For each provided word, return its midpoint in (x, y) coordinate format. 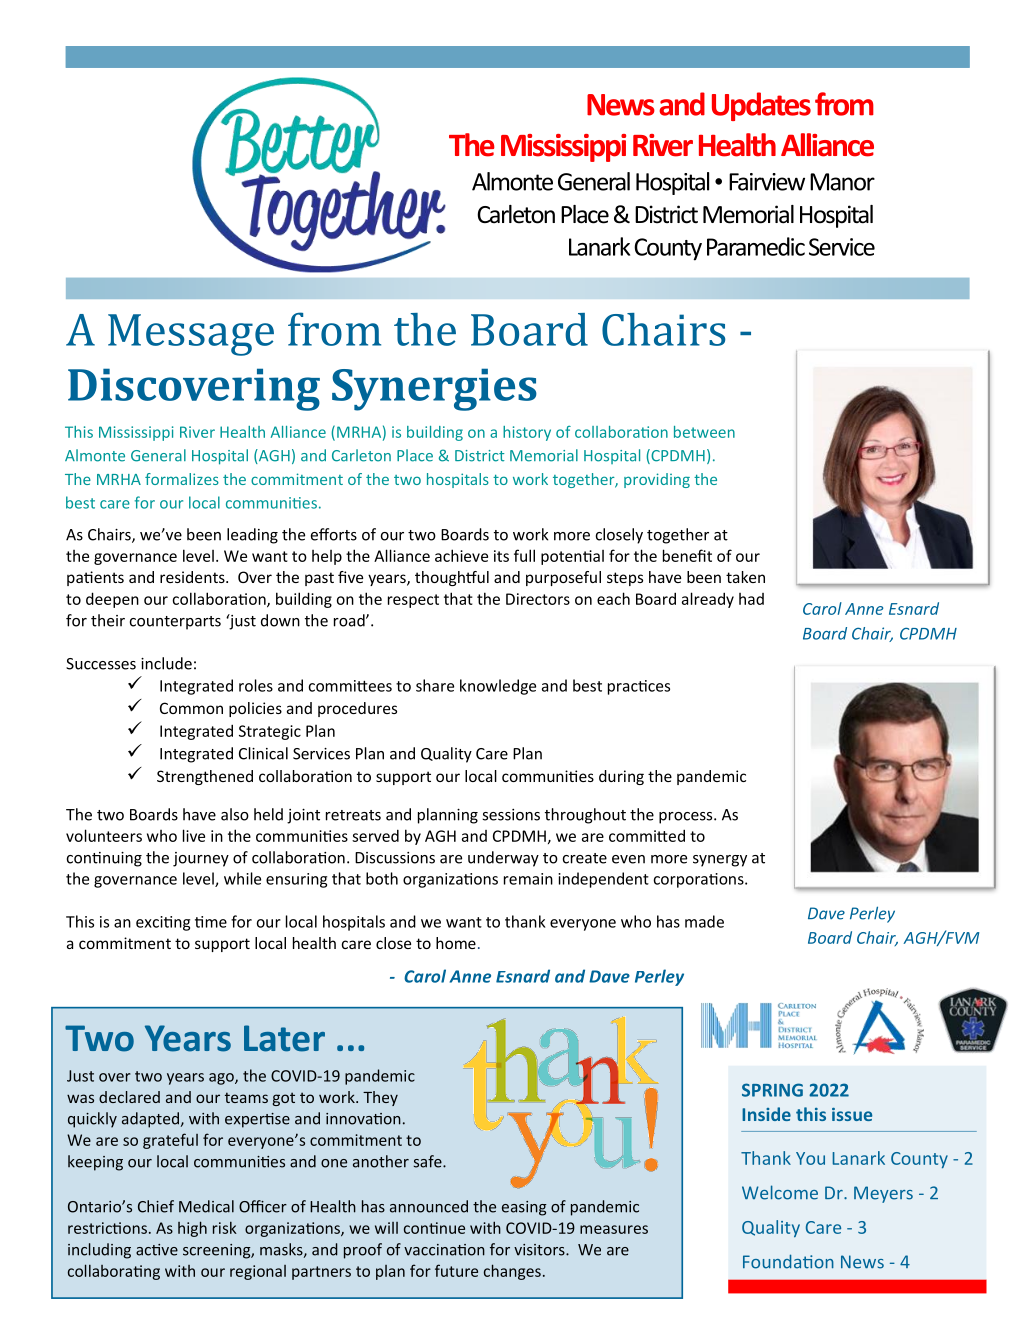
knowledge (498, 687)
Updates (761, 106)
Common (191, 708)
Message (191, 335)
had (751, 599)
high (192, 1229)
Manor (842, 182)
